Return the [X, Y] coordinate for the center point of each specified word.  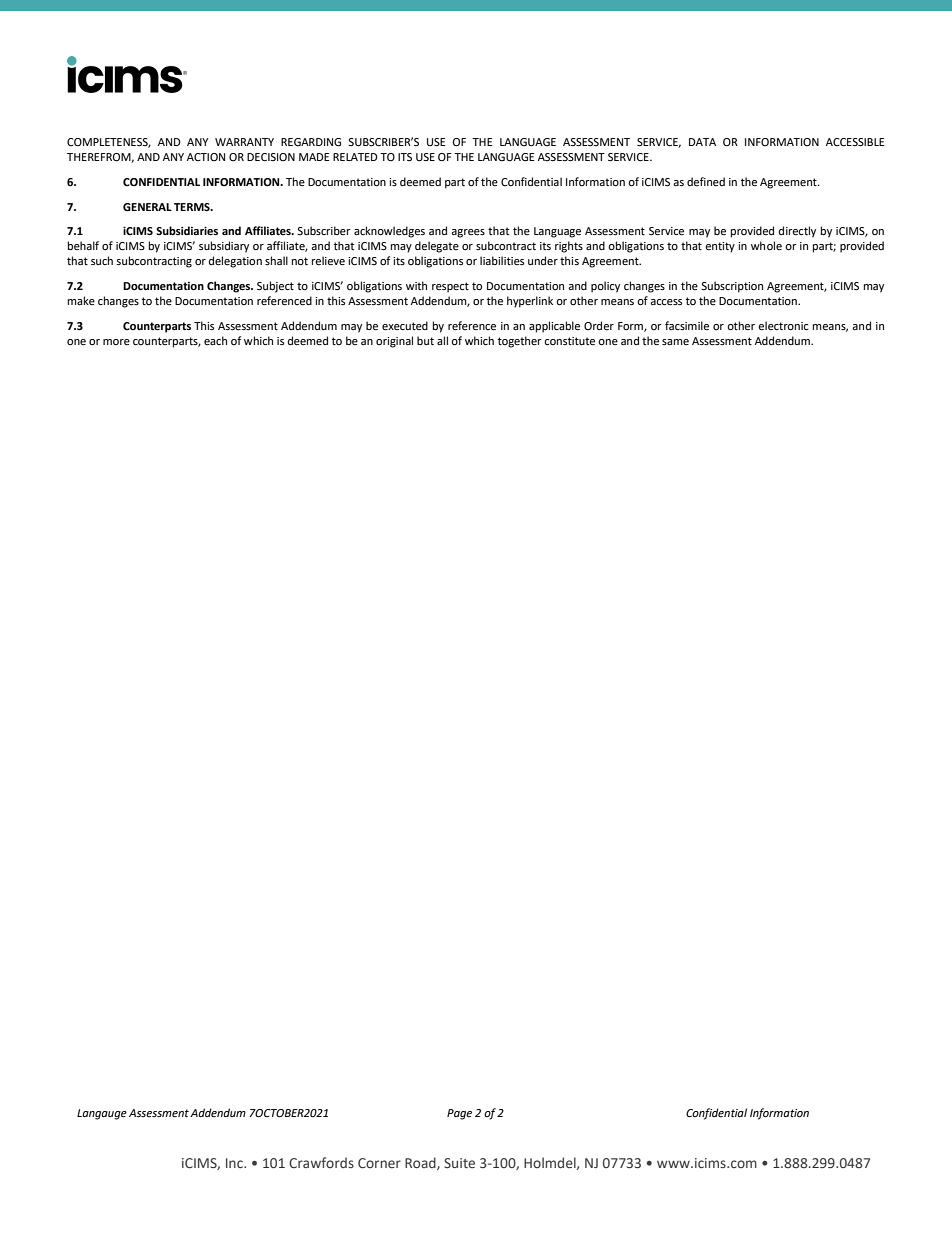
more [116, 342]
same [675, 342]
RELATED [355, 157]
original [394, 342]
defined [706, 182]
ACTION [206, 157]
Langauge [102, 1114]
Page [459, 1114]
